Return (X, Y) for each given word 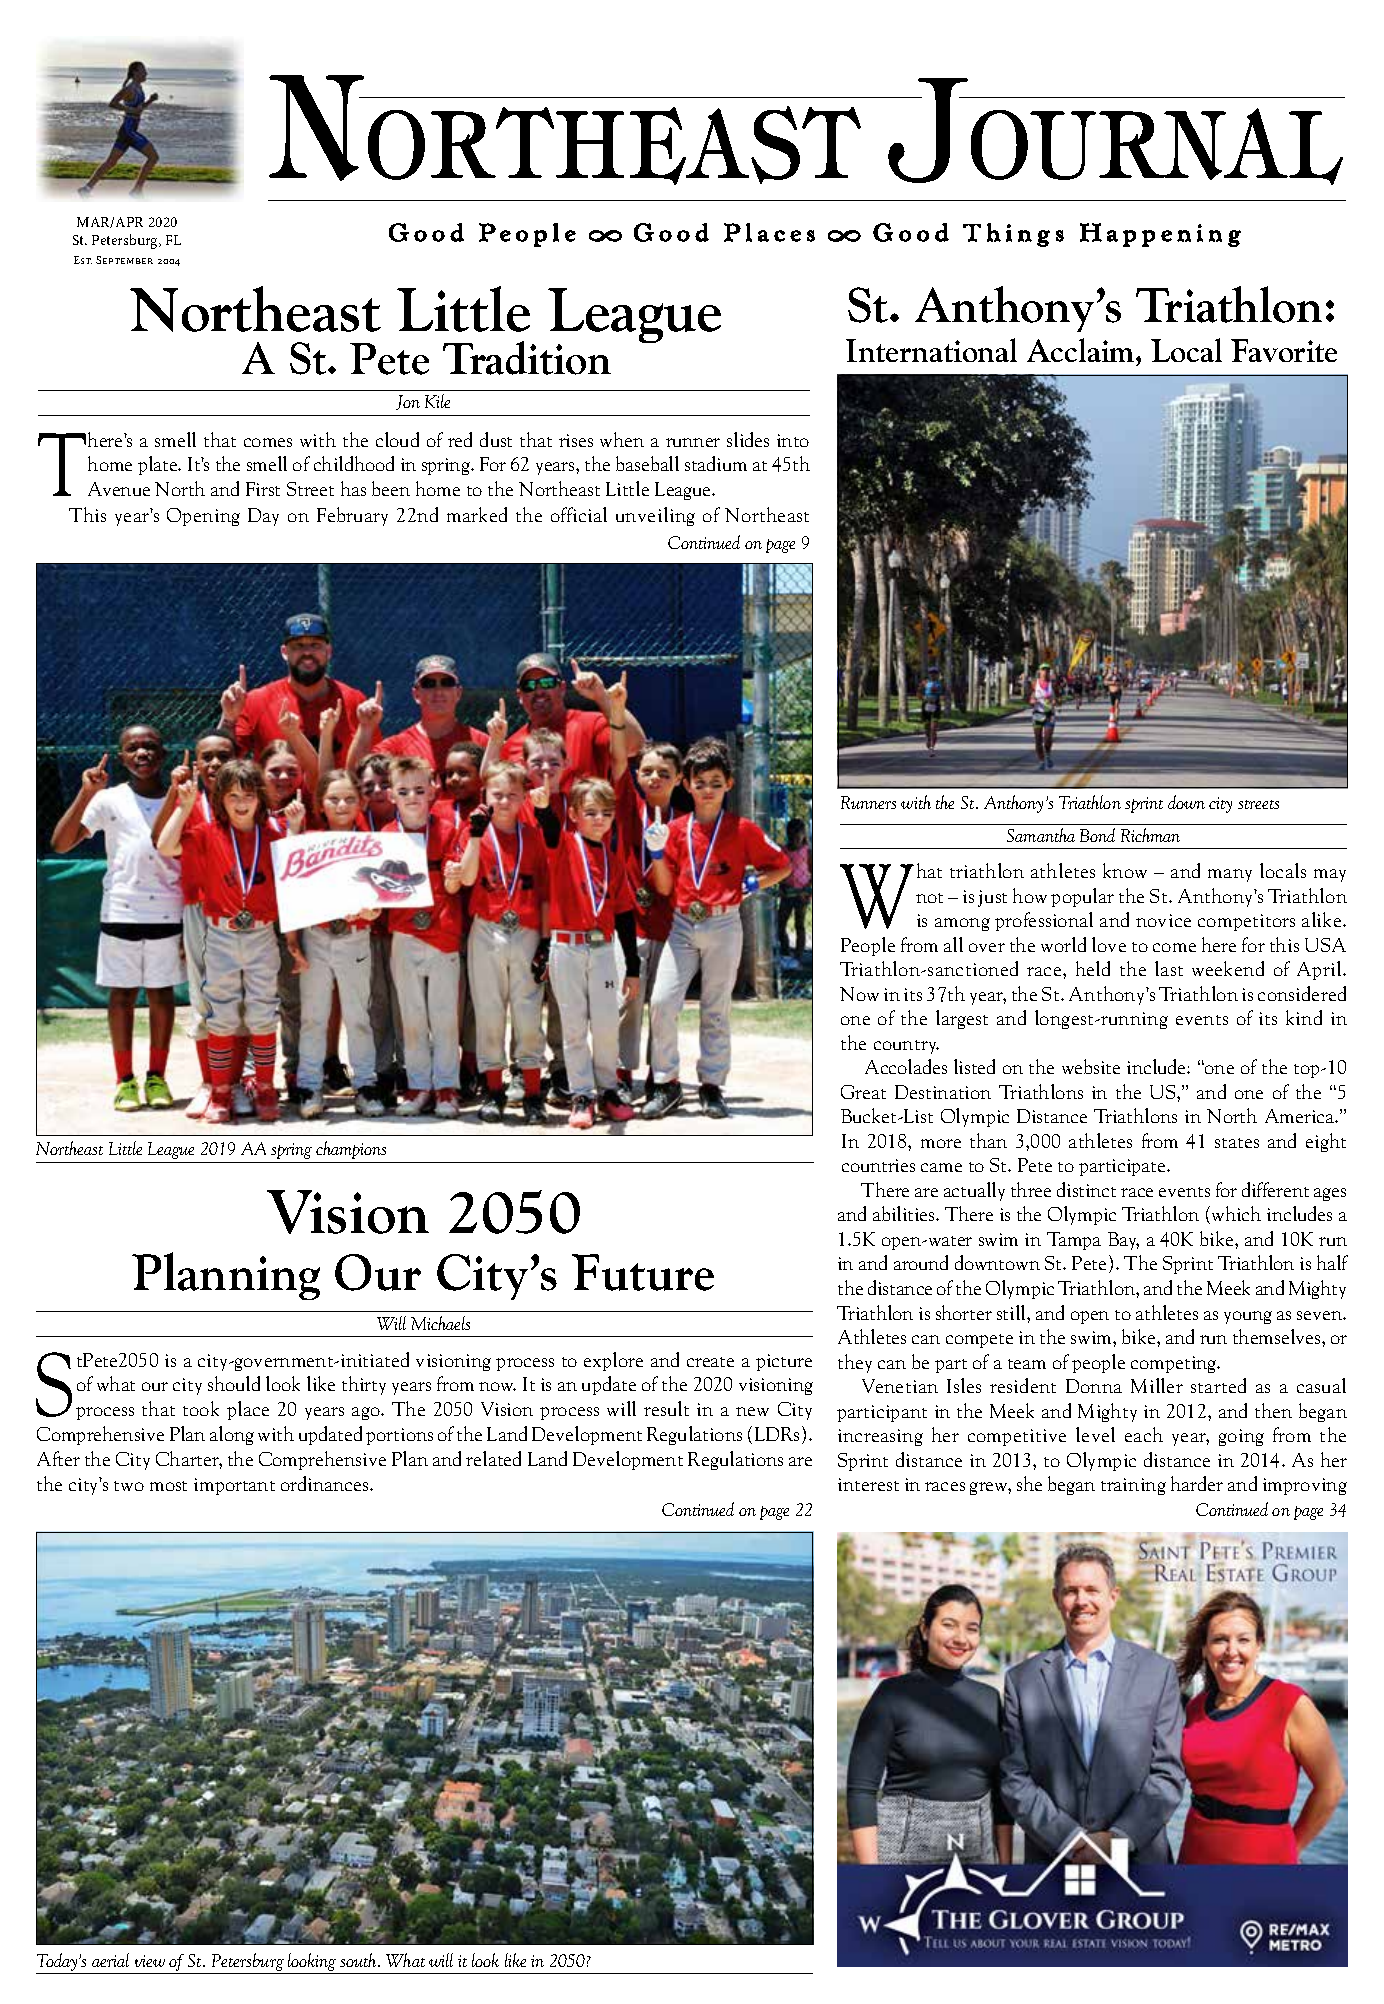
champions (351, 1150)
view (150, 1961)
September (124, 260)
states (1237, 1143)
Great (863, 1092)
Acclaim (1082, 352)
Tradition (527, 358)
